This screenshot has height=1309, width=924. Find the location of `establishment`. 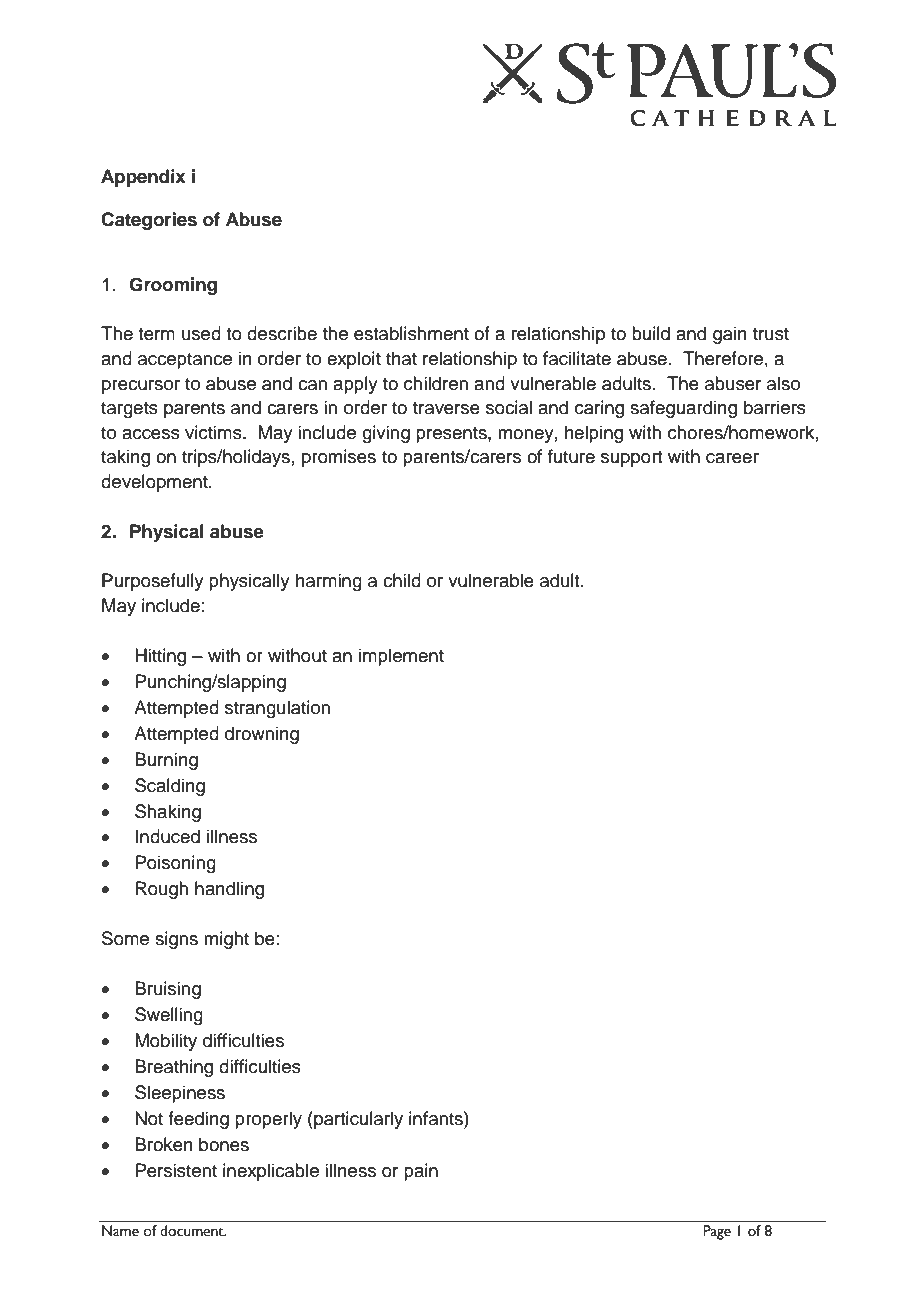

establishment is located at coordinates (411, 333).
